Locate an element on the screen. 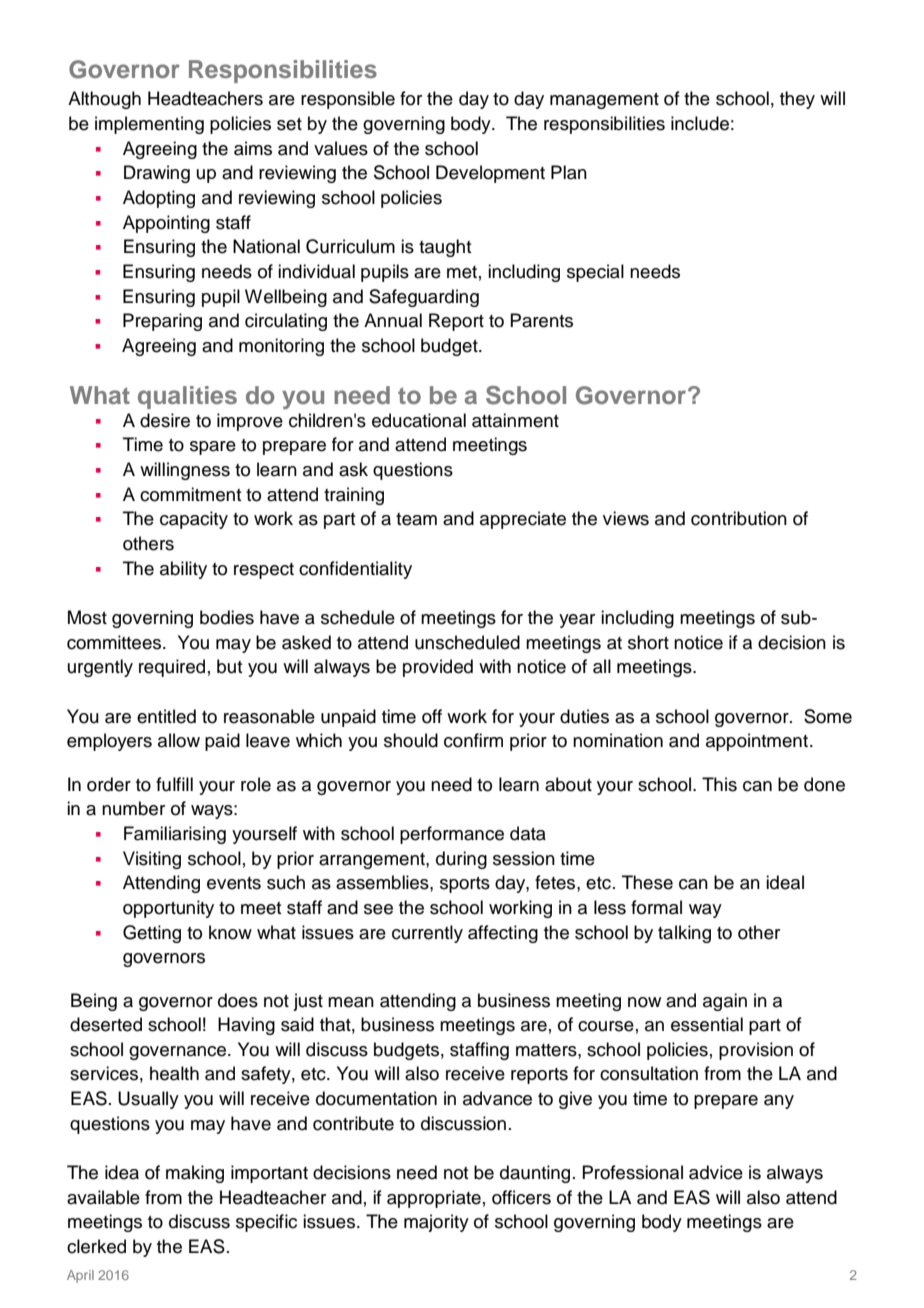  majority is located at coordinates (436, 1223).
